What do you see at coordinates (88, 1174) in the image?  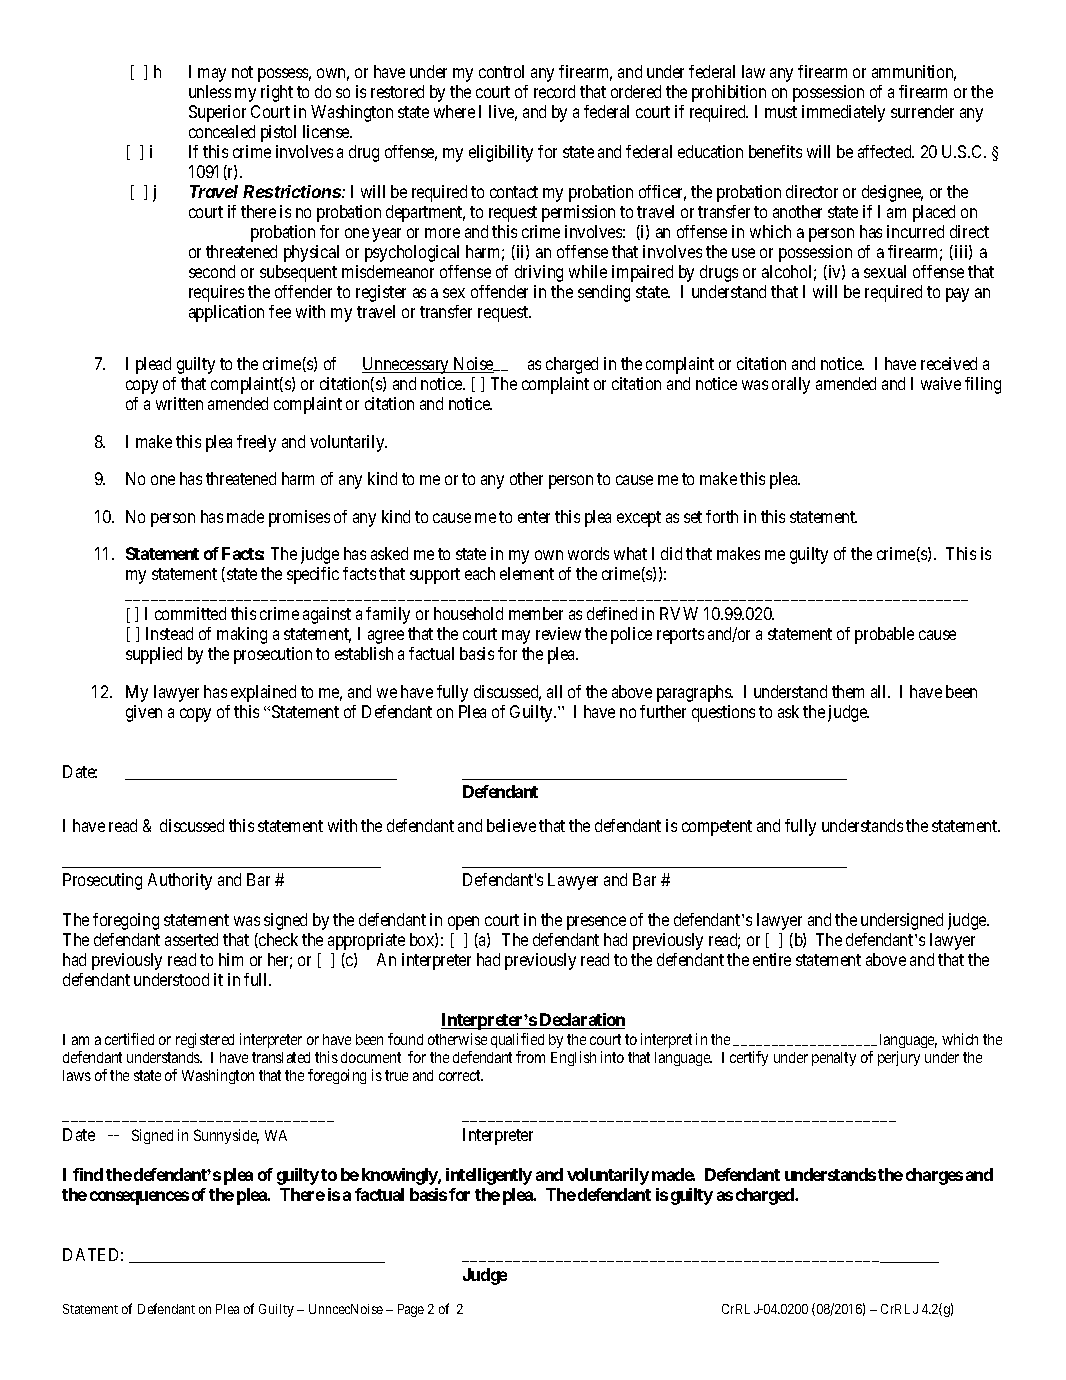 I see `find` at bounding box center [88, 1174].
